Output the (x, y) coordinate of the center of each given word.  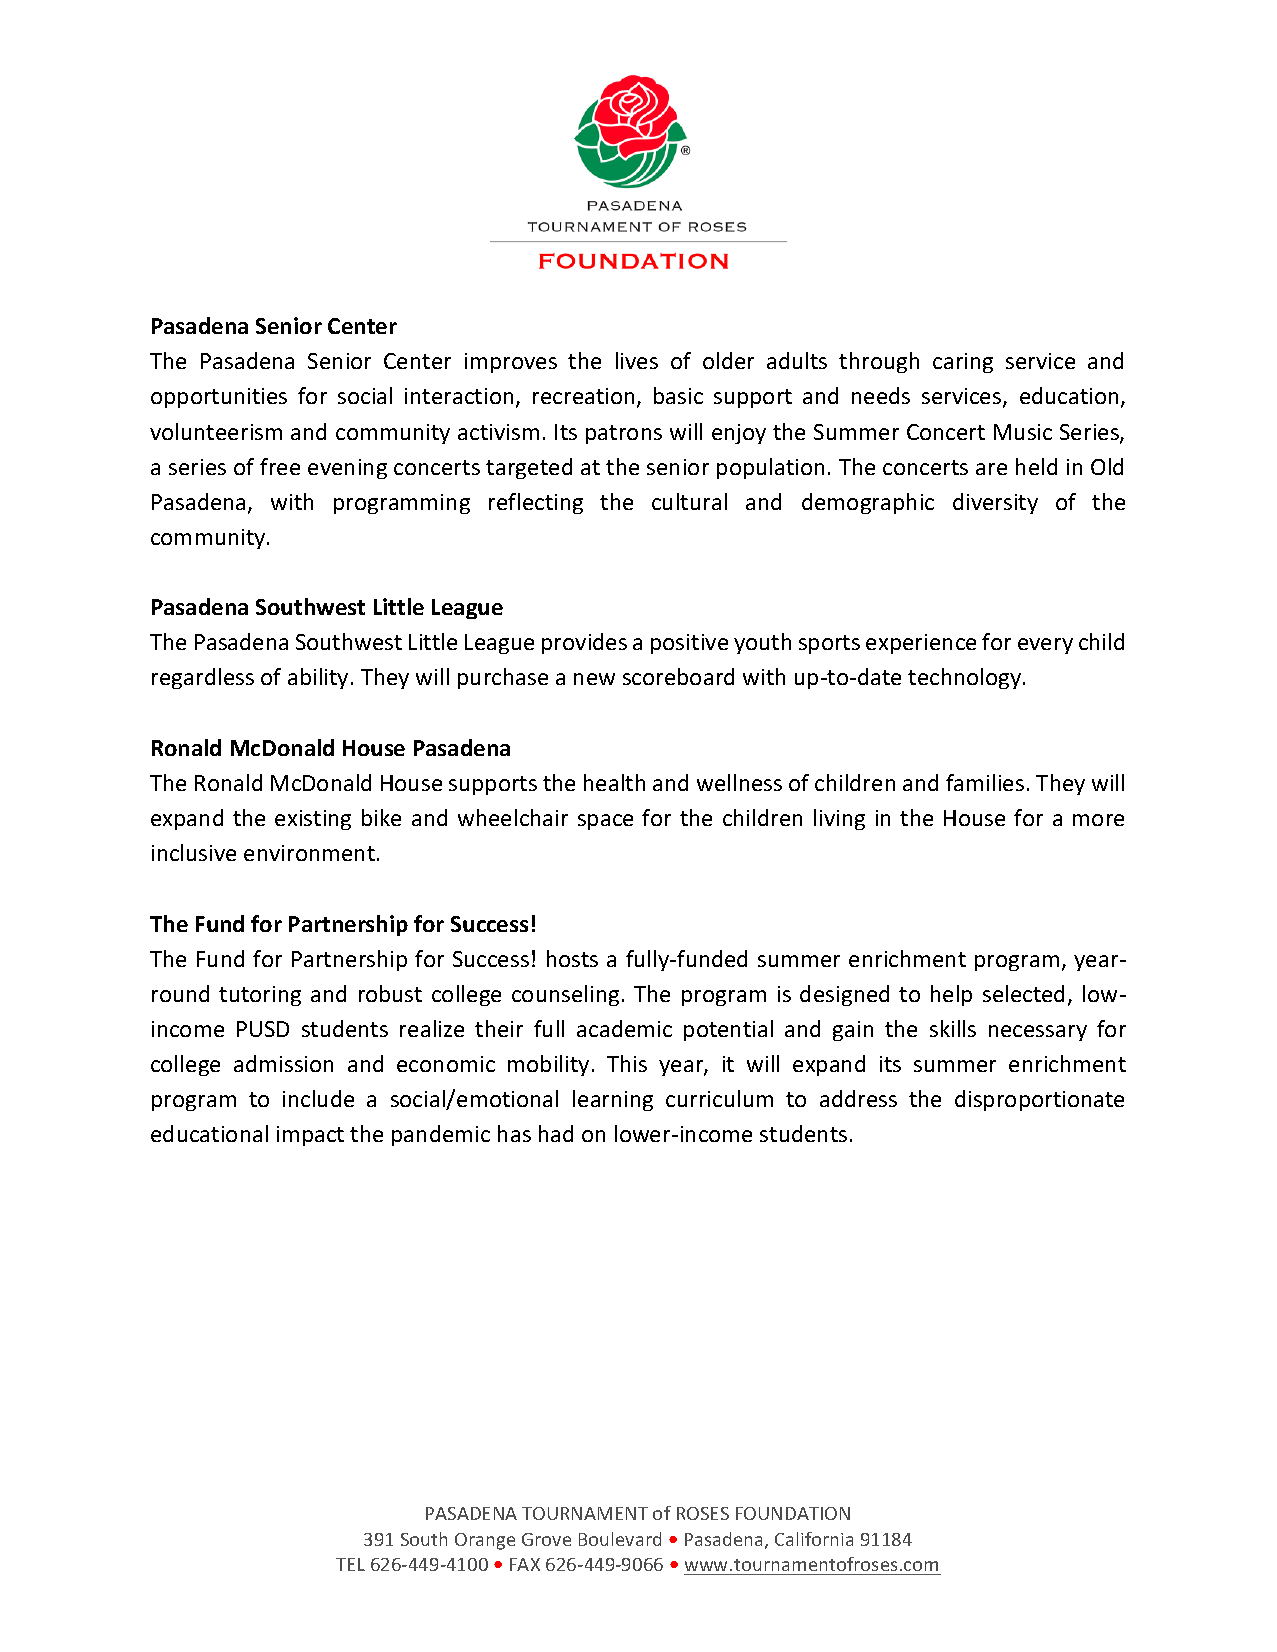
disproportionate (1039, 1100)
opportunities (219, 398)
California (814, 1539)
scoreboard (678, 676)
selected (1023, 993)
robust (390, 993)
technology (966, 678)
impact (310, 1136)
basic (678, 395)
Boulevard (620, 1539)
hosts (572, 958)
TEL (350, 1564)
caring (963, 363)
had (556, 1133)
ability (318, 678)
